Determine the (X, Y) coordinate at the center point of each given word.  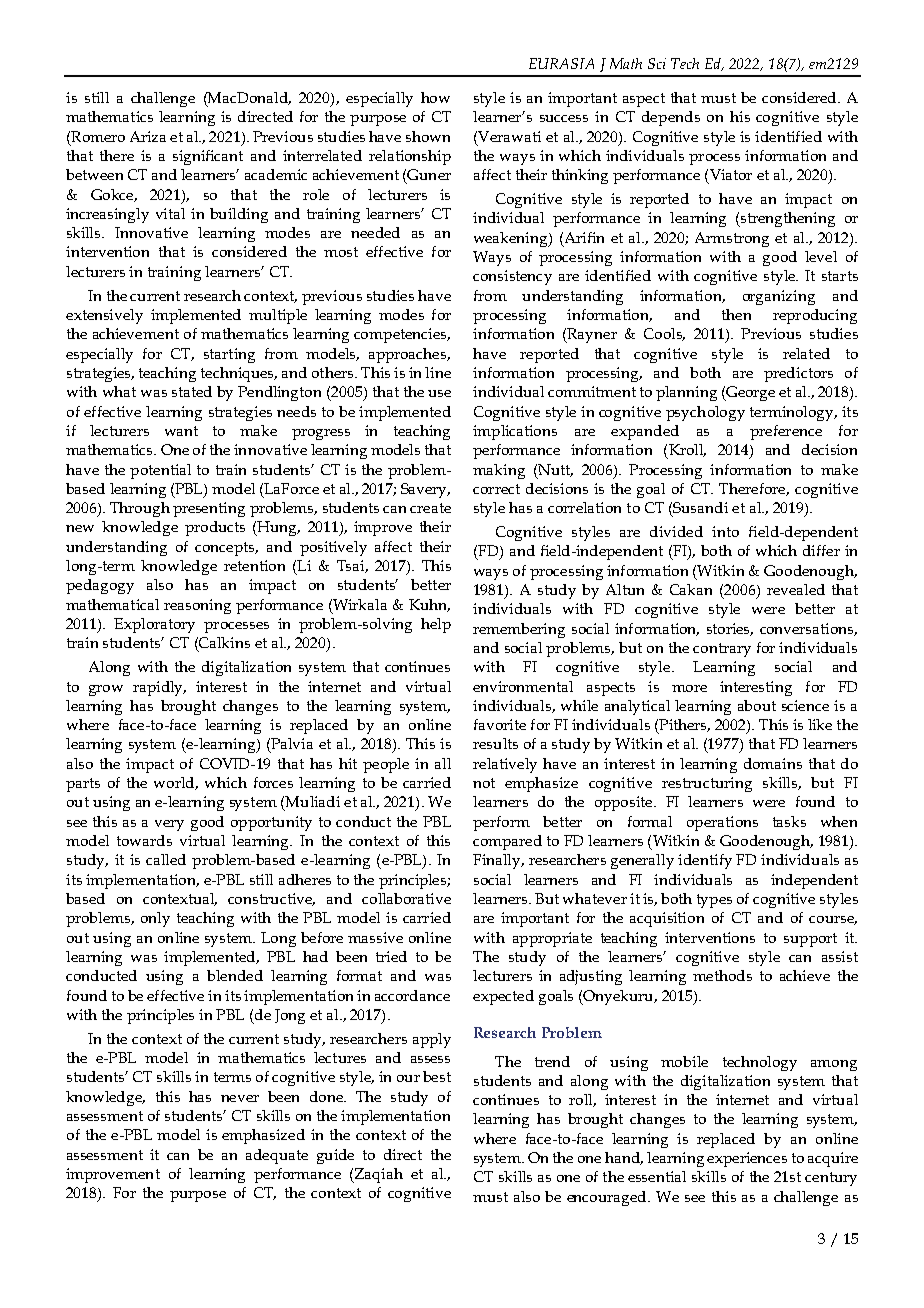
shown (428, 136)
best (437, 1076)
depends (671, 118)
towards (144, 840)
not (484, 783)
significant (208, 157)
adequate (277, 1156)
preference (786, 432)
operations (722, 823)
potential (160, 471)
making (499, 471)
